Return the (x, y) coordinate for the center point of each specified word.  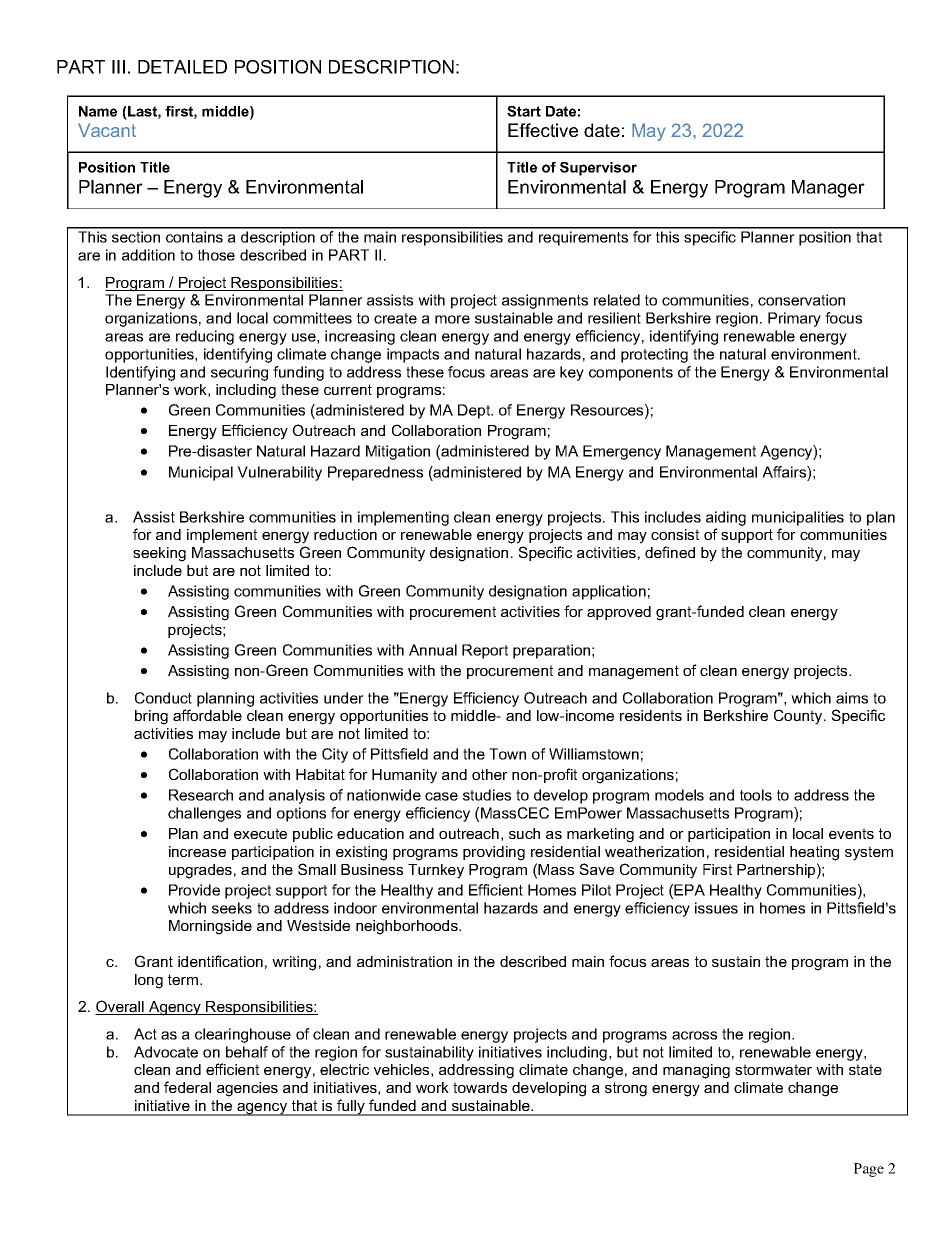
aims (852, 698)
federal (187, 1087)
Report (485, 651)
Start (524, 111)
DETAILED (182, 67)
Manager (828, 189)
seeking (159, 554)
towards (480, 1087)
